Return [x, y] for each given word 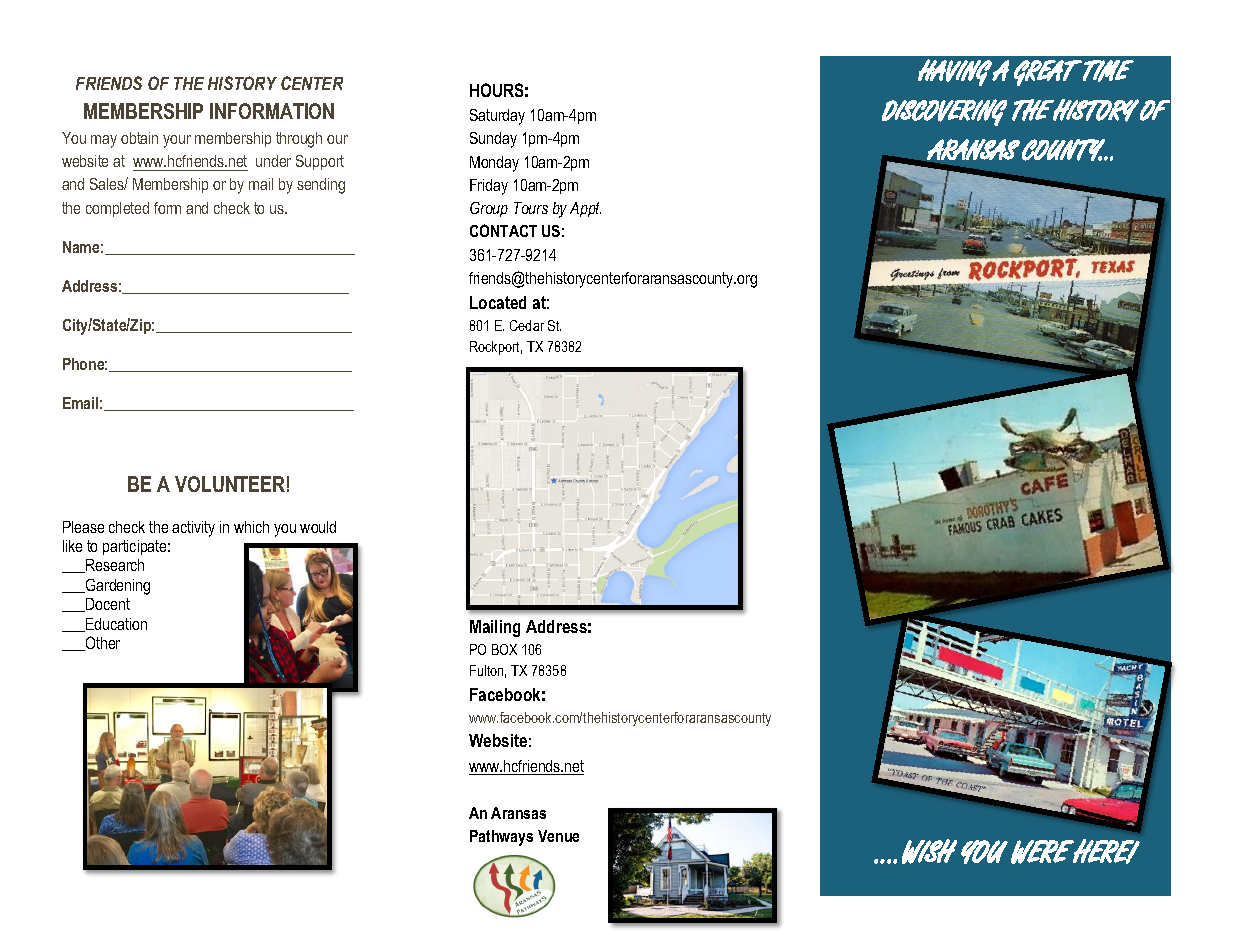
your [177, 141]
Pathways [501, 838]
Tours [531, 208]
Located [498, 302]
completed [117, 209]
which [251, 527]
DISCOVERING [944, 112]
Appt [585, 209]
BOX [504, 649]
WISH [929, 851]
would [318, 527]
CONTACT [503, 230]
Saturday [497, 117]
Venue [558, 836]
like [72, 546]
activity [193, 529]
